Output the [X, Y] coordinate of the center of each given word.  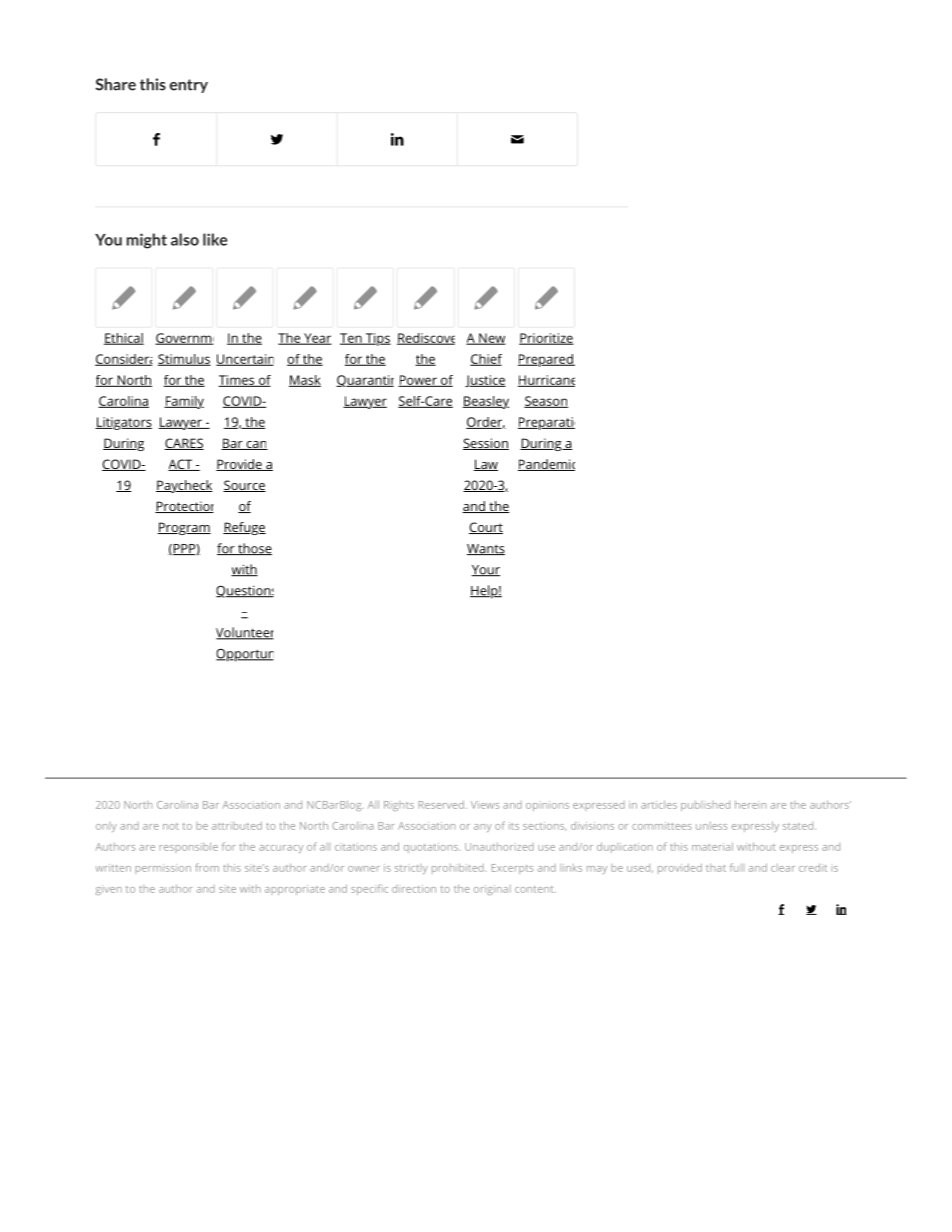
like [215, 239]
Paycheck [184, 486]
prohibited [459, 868]
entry [189, 86]
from [207, 867]
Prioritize [546, 339]
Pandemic [546, 465]
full [737, 867]
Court [486, 528]
